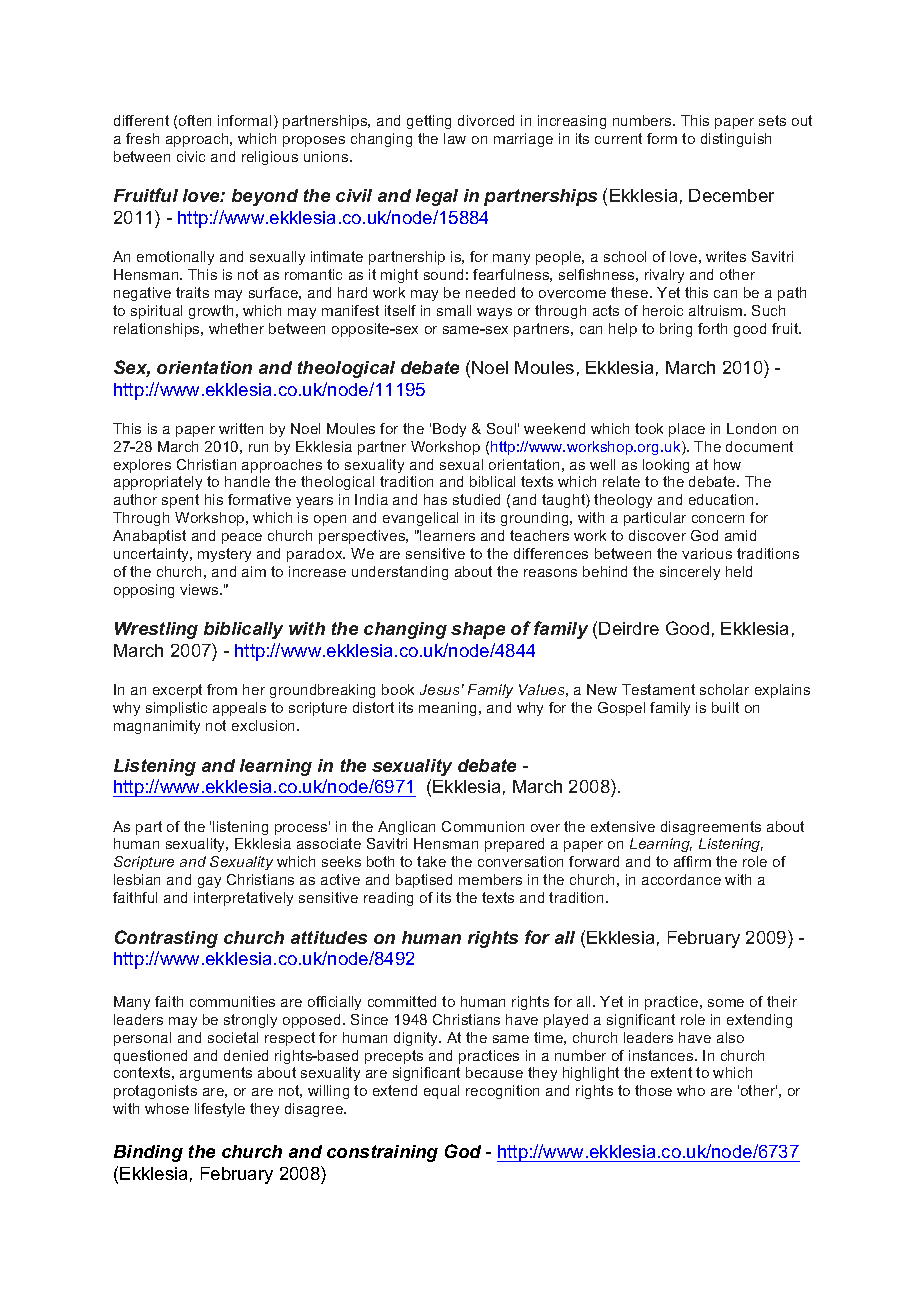  I want to click on Wrestling, so click(156, 630).
